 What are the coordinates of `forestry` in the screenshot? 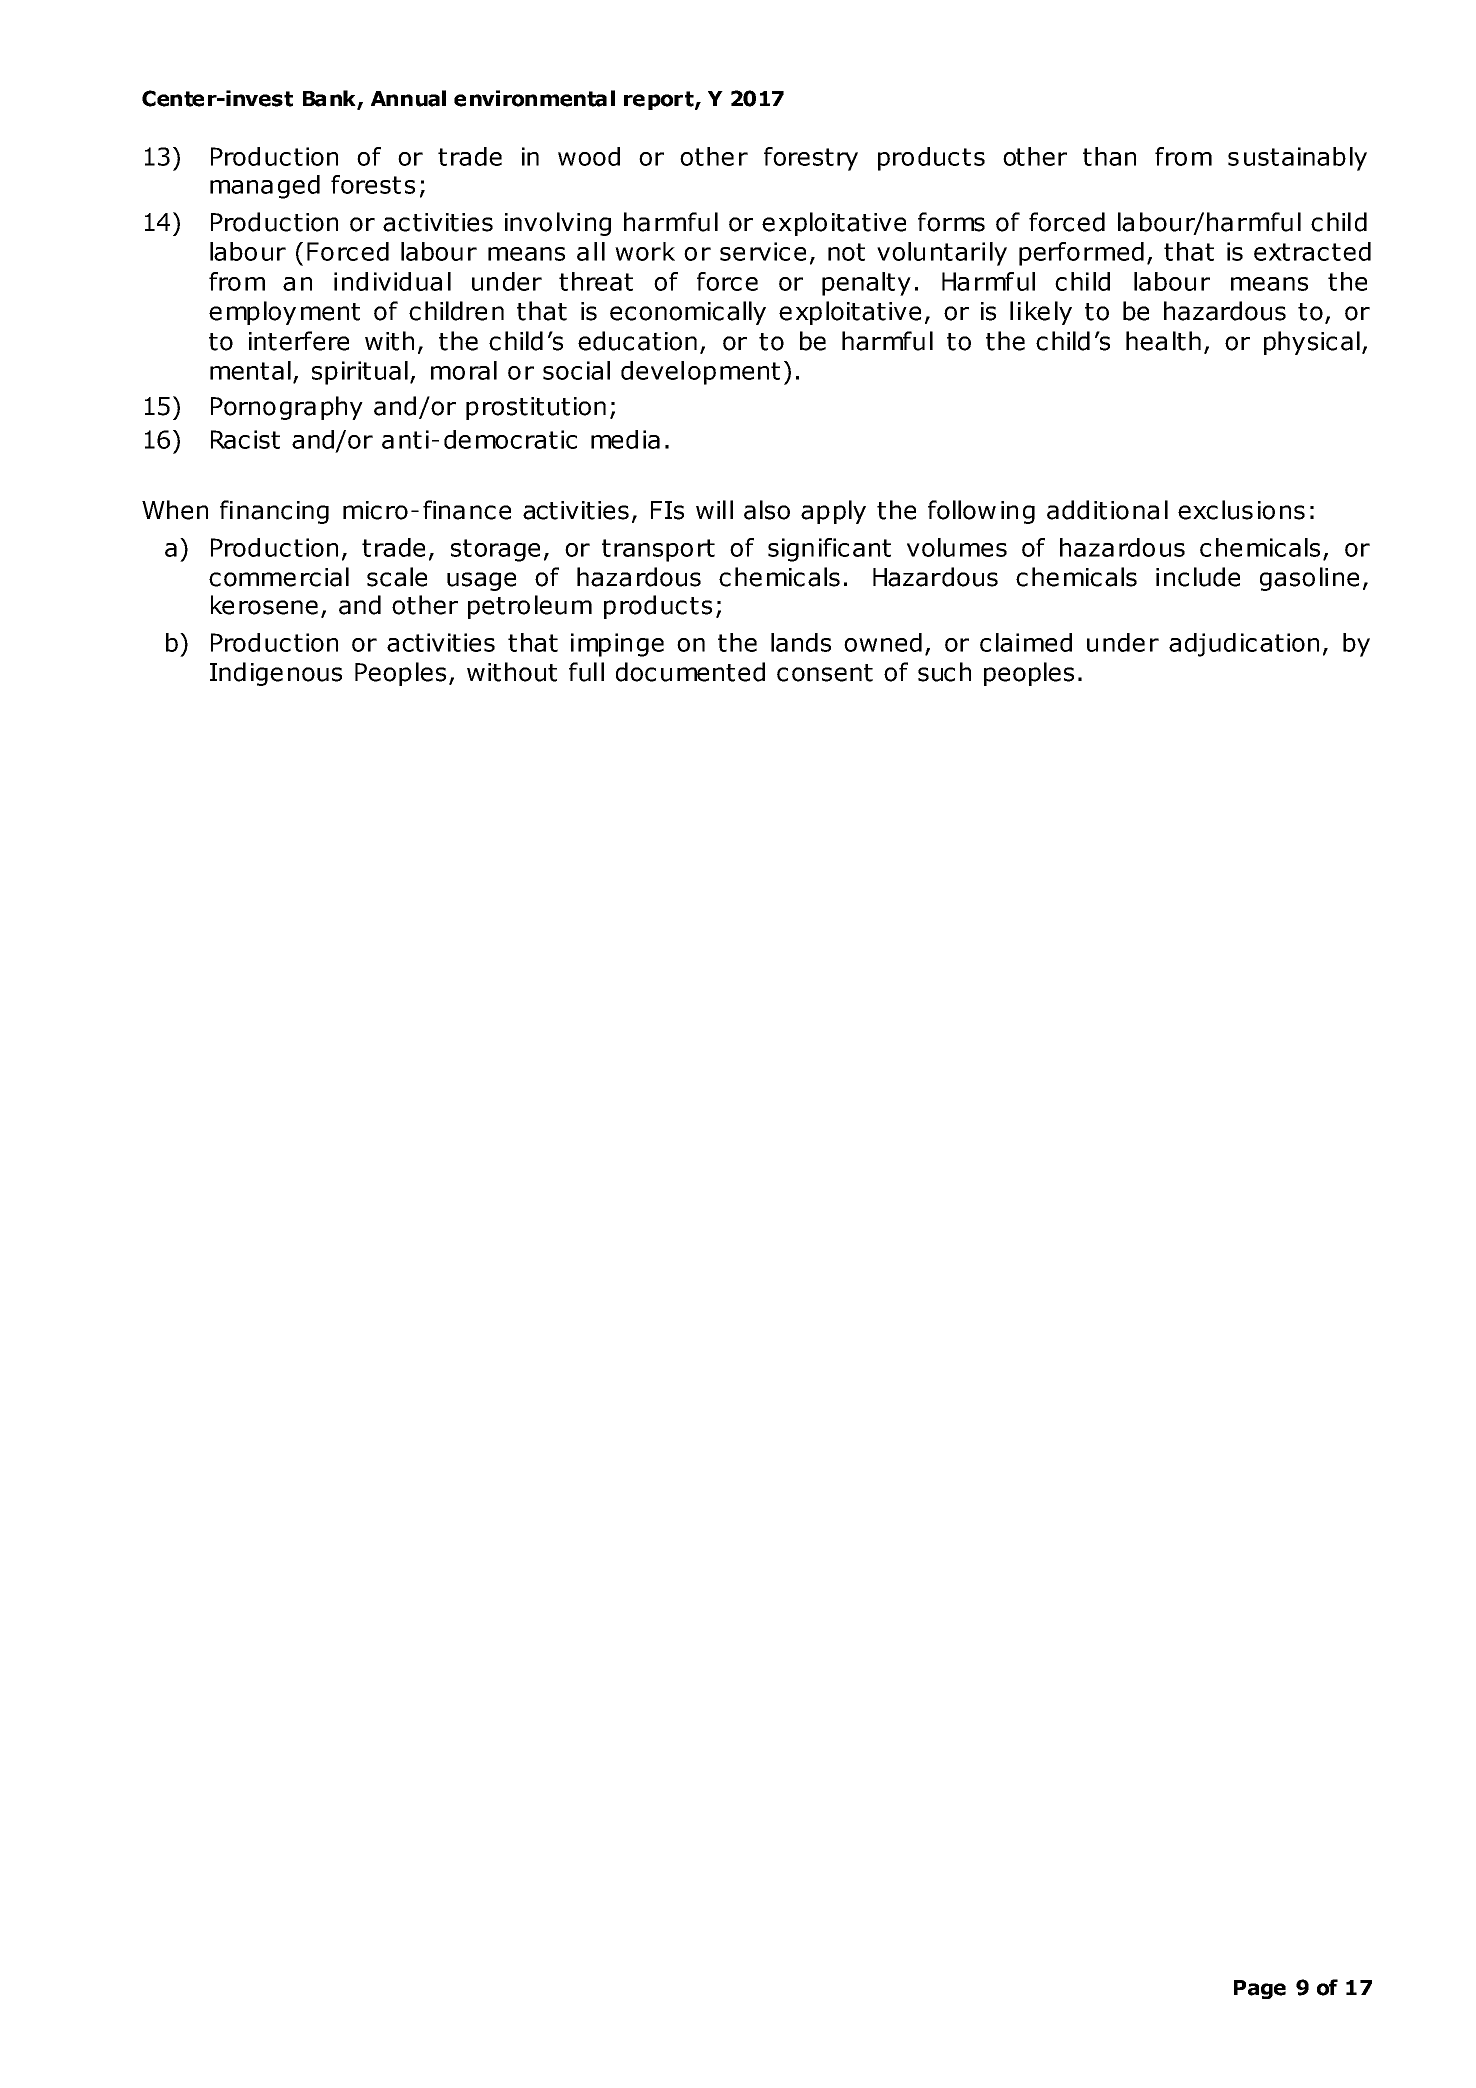 It's located at (811, 159).
